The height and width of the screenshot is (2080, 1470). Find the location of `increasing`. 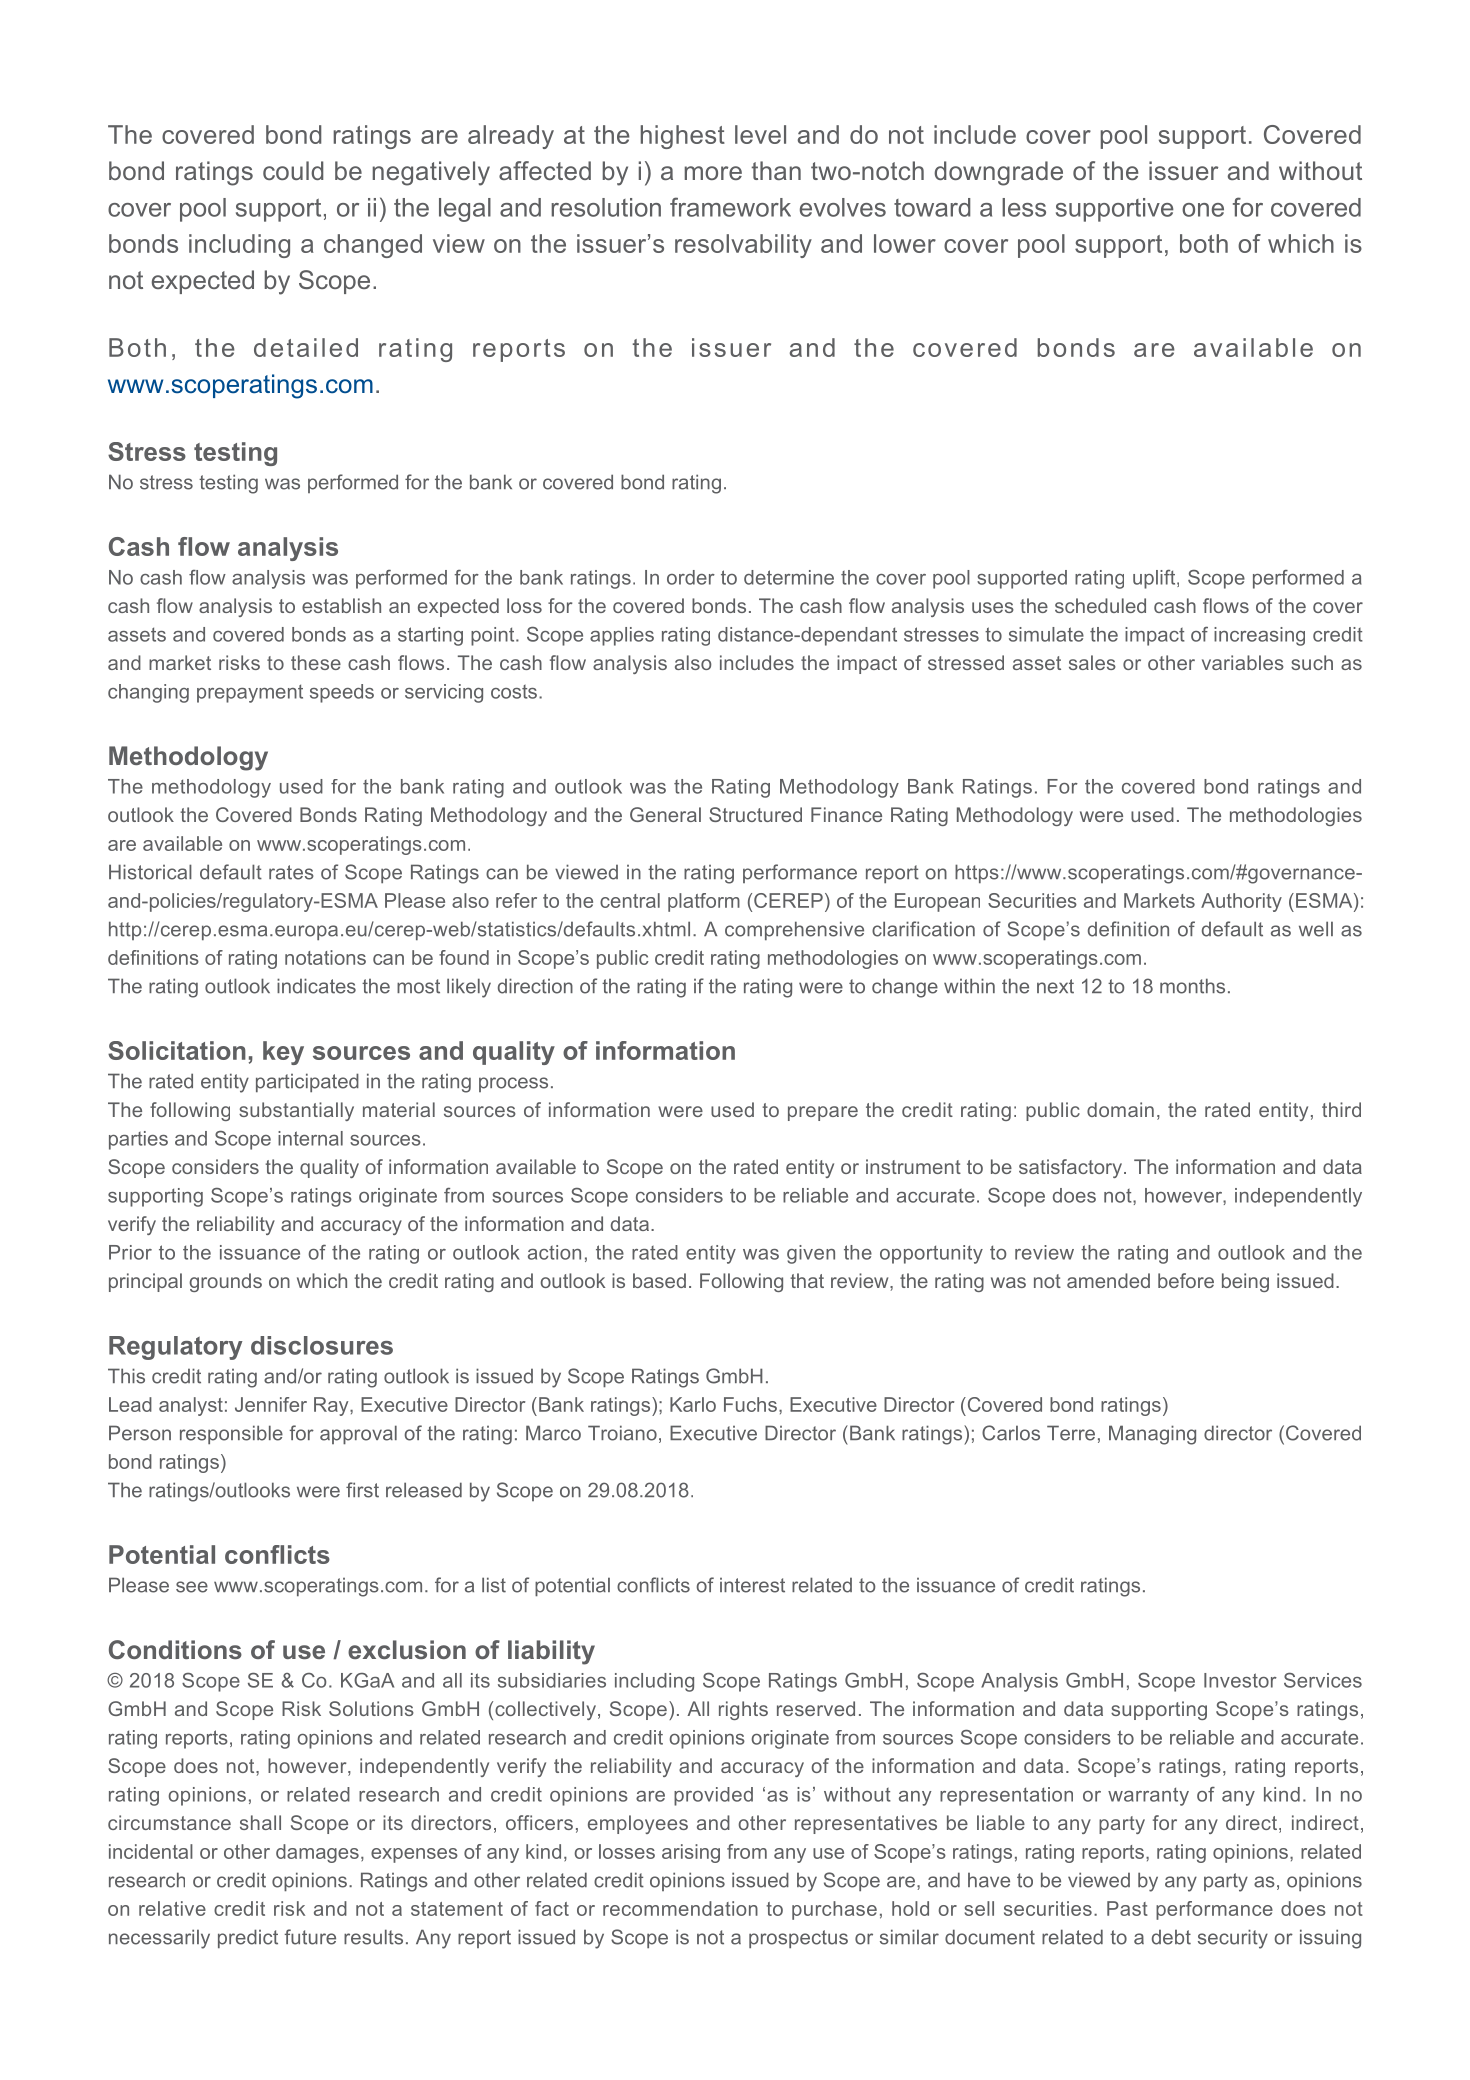

increasing is located at coordinates (1259, 636).
